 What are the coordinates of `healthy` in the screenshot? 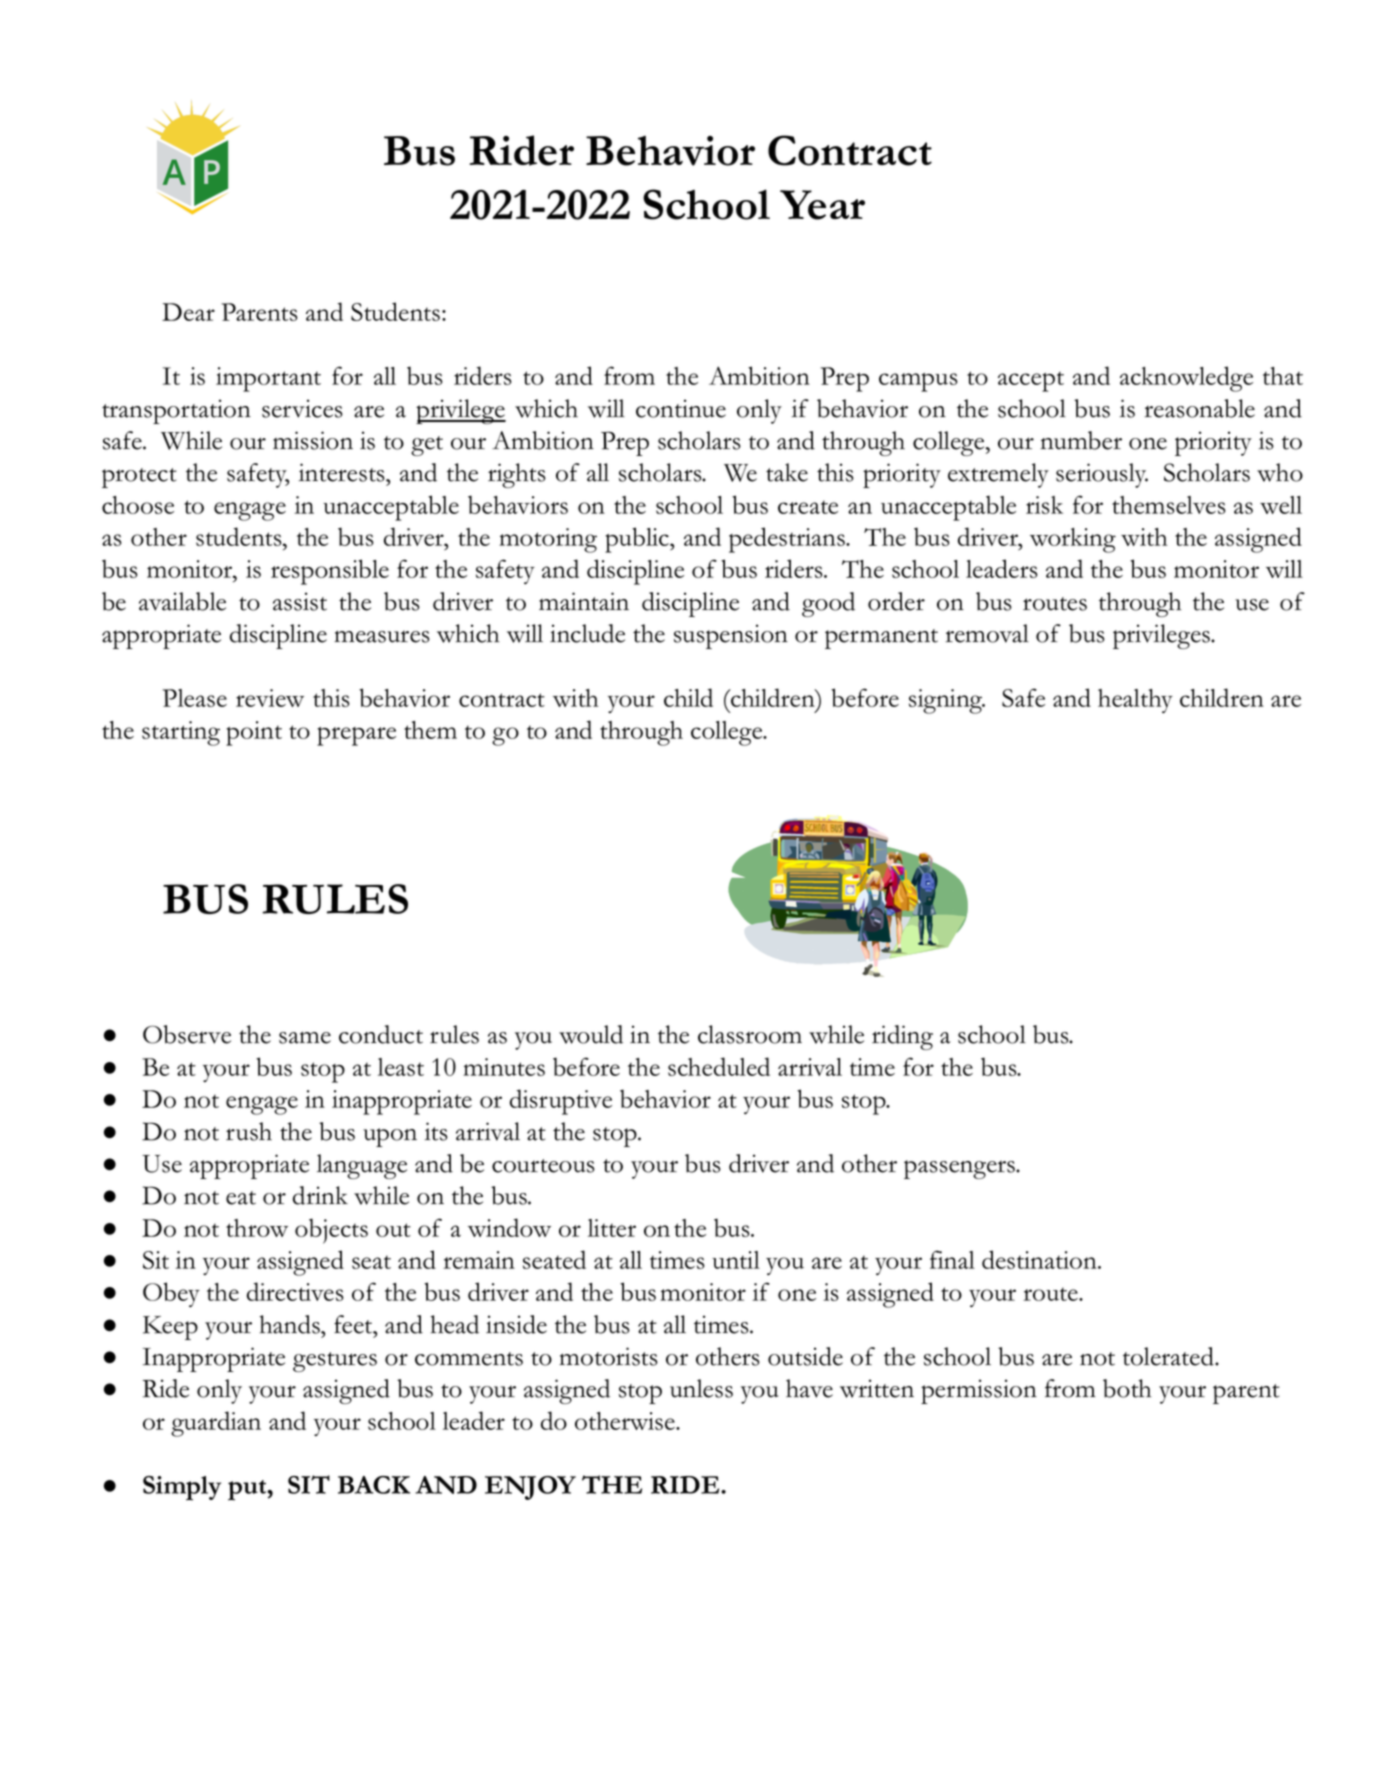 It's located at (1135, 701).
